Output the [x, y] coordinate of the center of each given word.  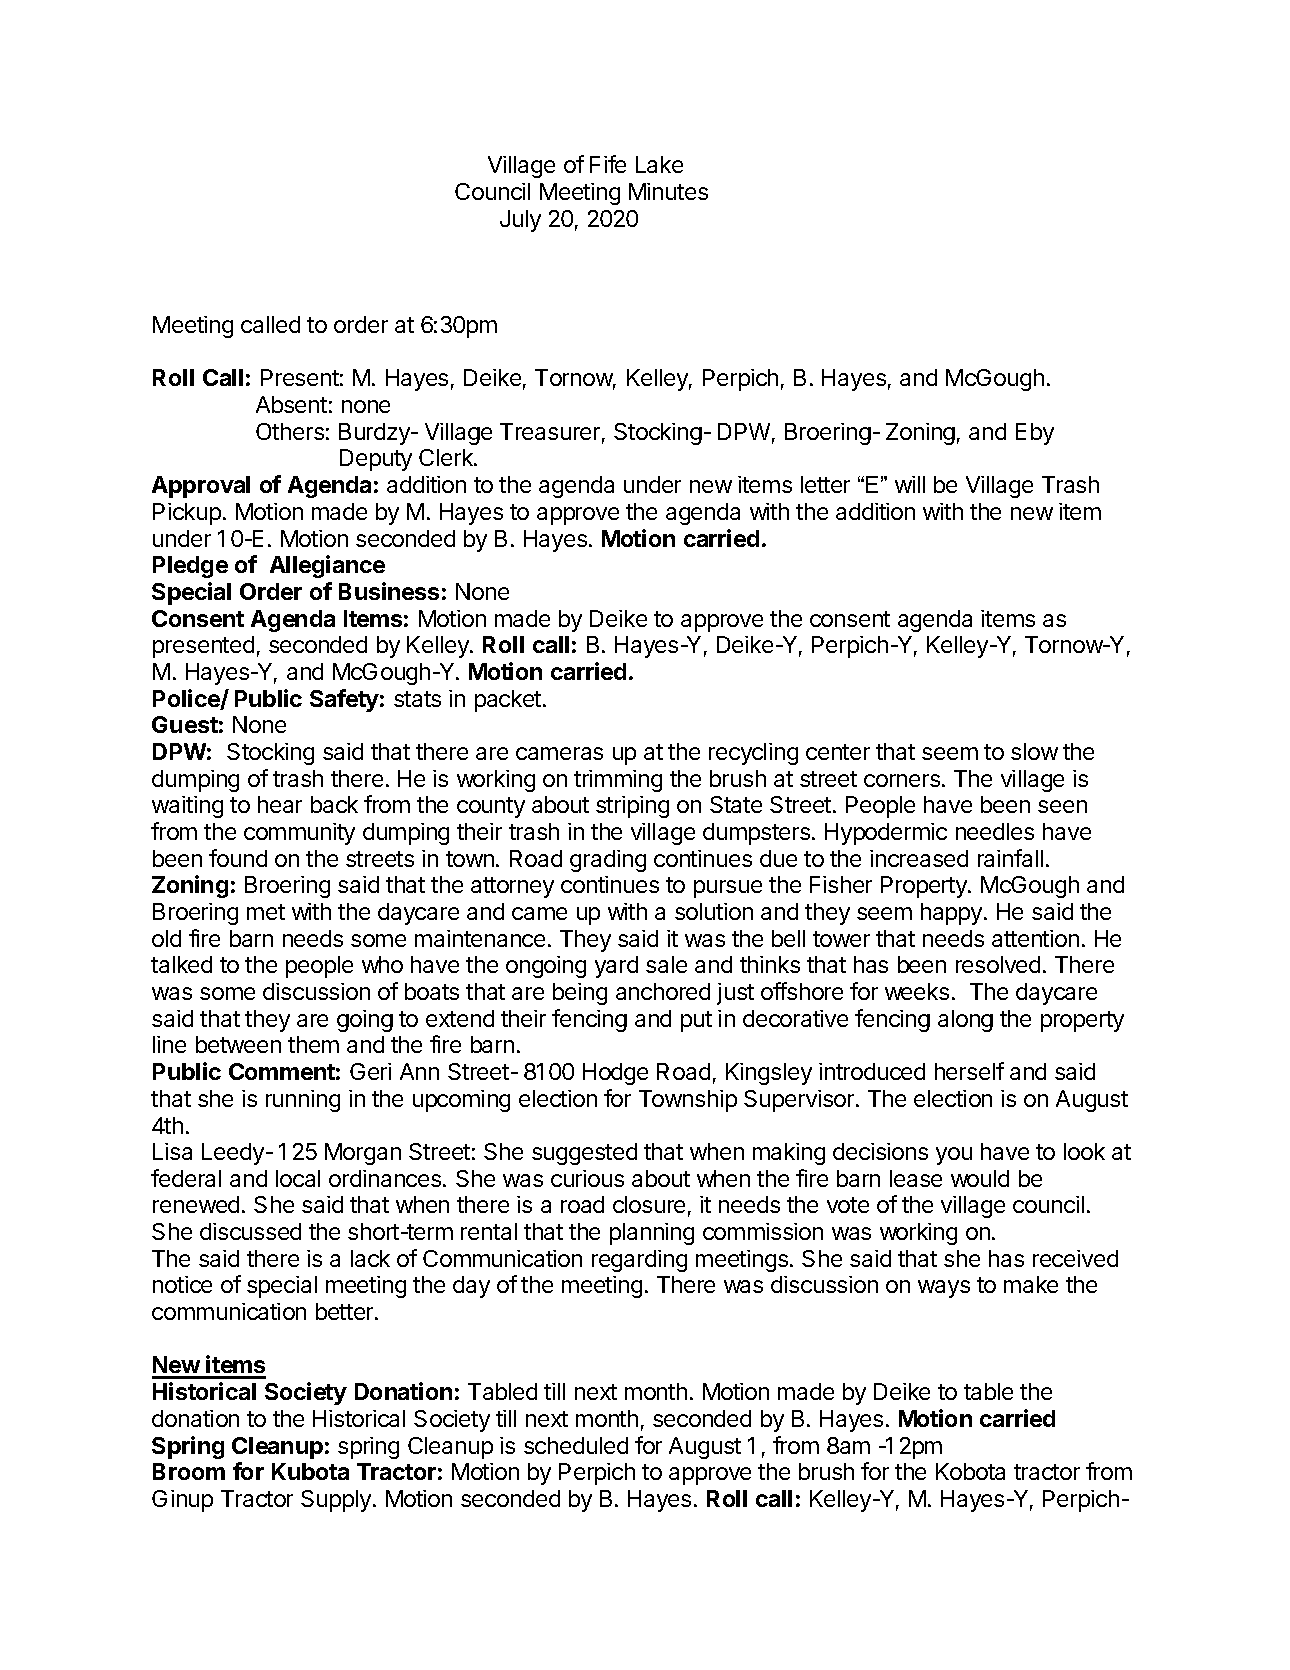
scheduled [576, 1445]
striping [632, 807]
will [910, 484]
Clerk [447, 457]
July [520, 221]
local [298, 1178]
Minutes [668, 191]
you [954, 1156]
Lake [659, 164]
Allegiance [327, 566]
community [299, 834]
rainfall [1010, 858]
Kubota [310, 1471]
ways [944, 1289]
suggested [584, 1154]
